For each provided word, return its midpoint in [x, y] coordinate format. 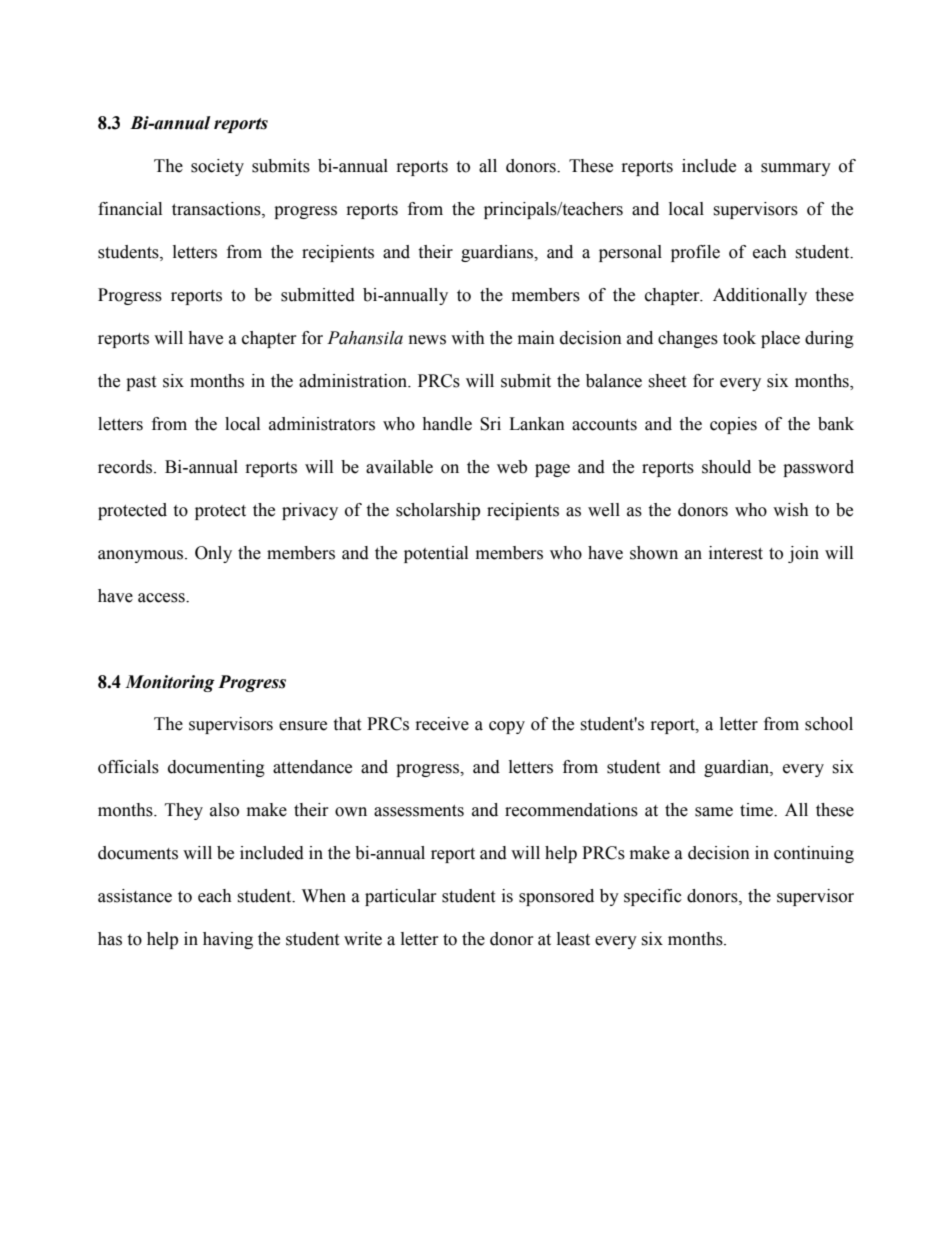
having [228, 940]
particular [400, 897]
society [217, 167]
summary [796, 169]
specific [653, 897]
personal [630, 253]
